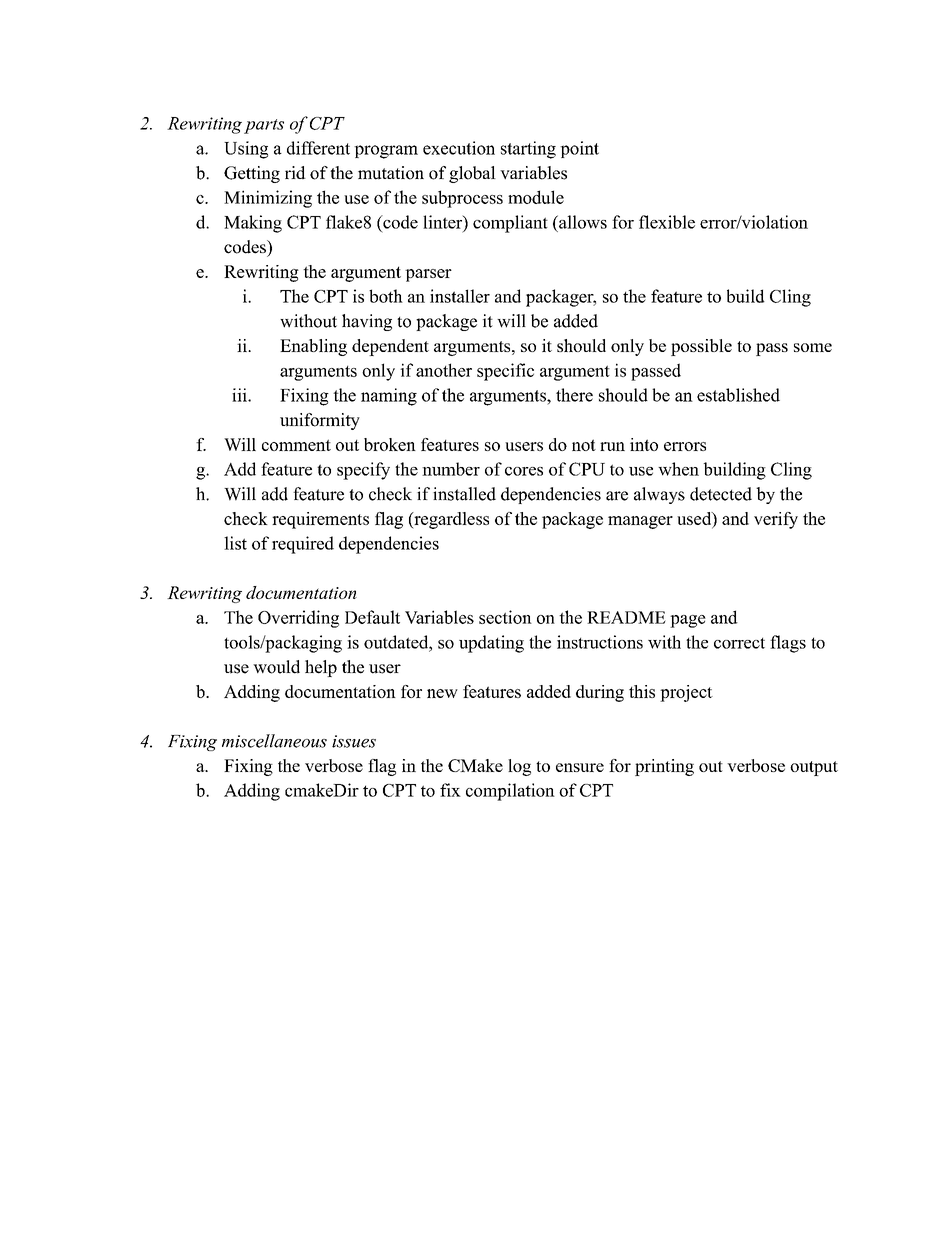 The image size is (952, 1233). Describe the element at coordinates (505, 372) in the screenshot. I see `specific` at that location.
